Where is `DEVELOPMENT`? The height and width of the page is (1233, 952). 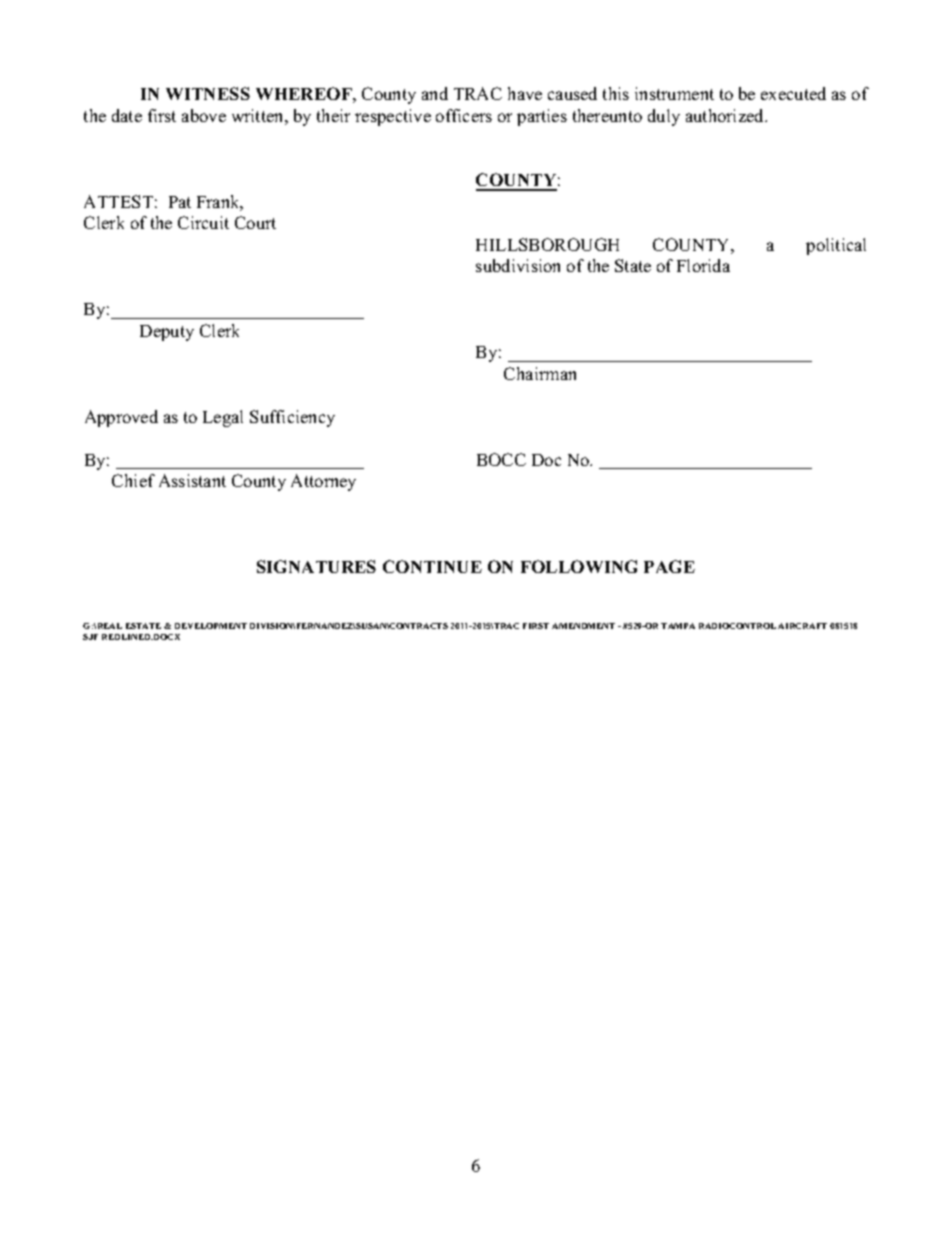 DEVELOPMENT is located at coordinates (211, 626).
